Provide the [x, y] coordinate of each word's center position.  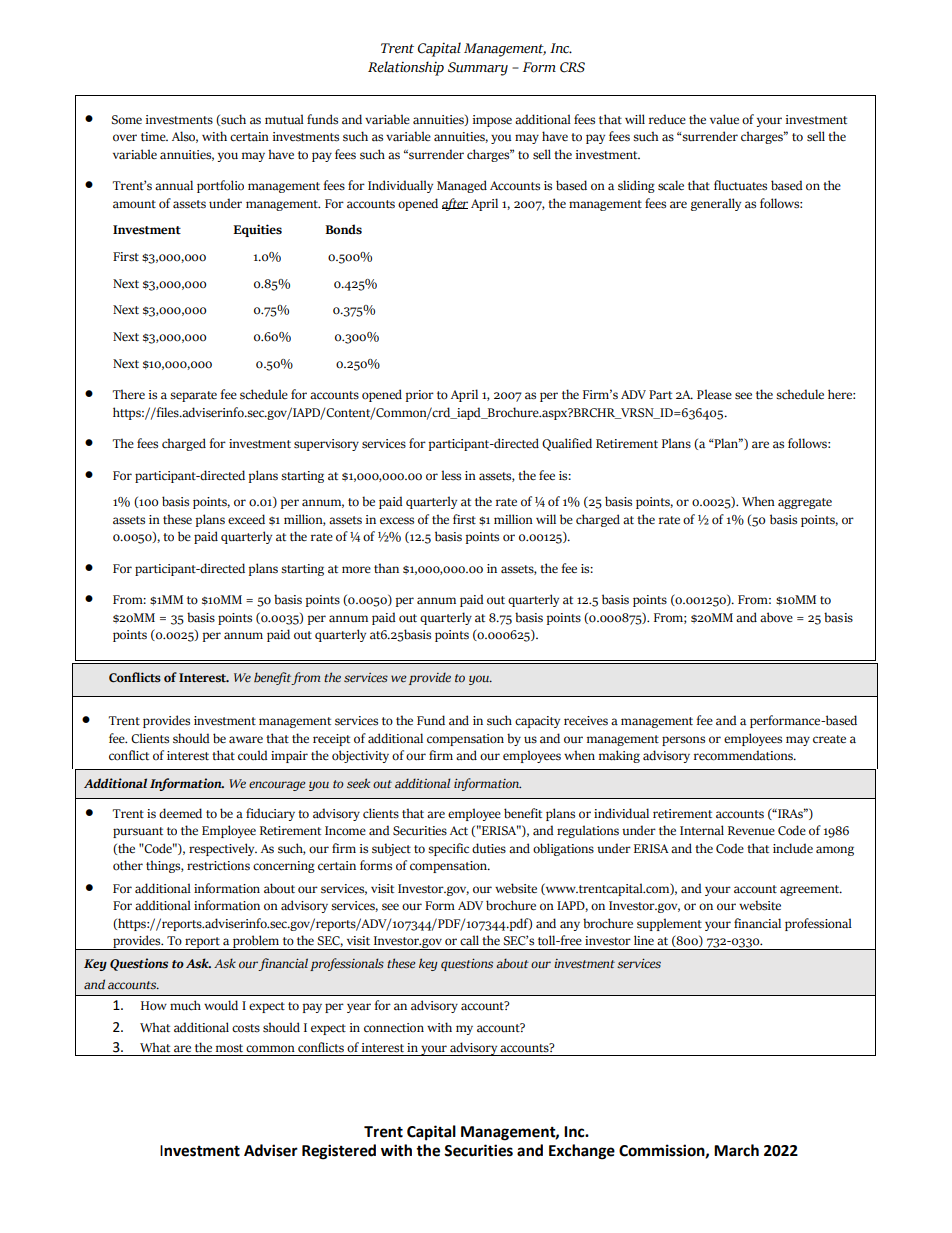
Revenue [751, 831]
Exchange [582, 1152]
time [154, 137]
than [386, 568]
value [724, 119]
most [229, 1048]
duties [489, 848]
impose [492, 121]
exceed [246, 519]
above [776, 617]
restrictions [218, 866]
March [736, 1150]
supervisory [326, 445]
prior [420, 396]
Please [714, 394]
